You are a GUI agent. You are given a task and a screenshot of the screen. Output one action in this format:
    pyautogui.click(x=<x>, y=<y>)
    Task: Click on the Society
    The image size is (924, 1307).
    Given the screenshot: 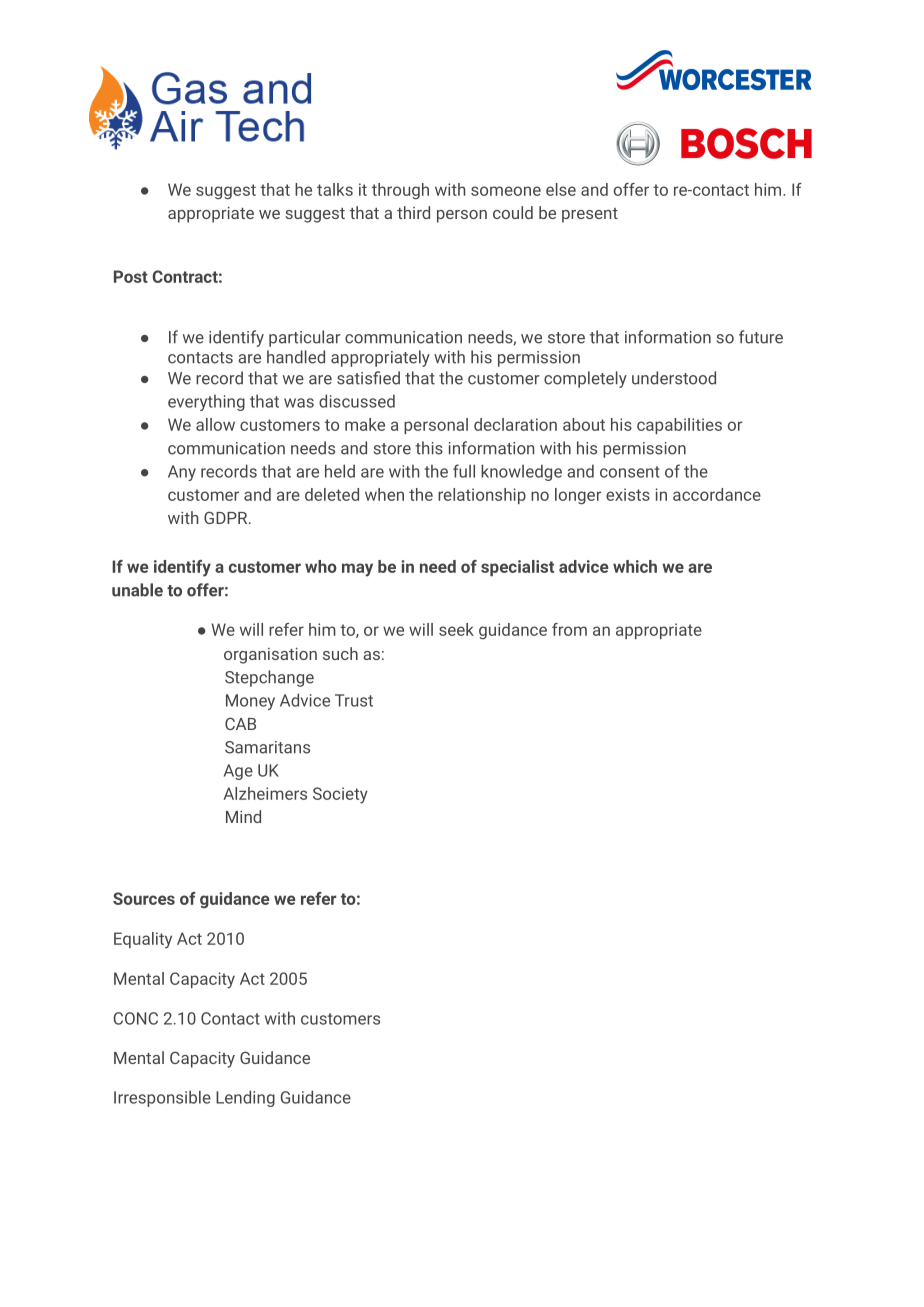 What is the action you would take?
    pyautogui.click(x=340, y=795)
